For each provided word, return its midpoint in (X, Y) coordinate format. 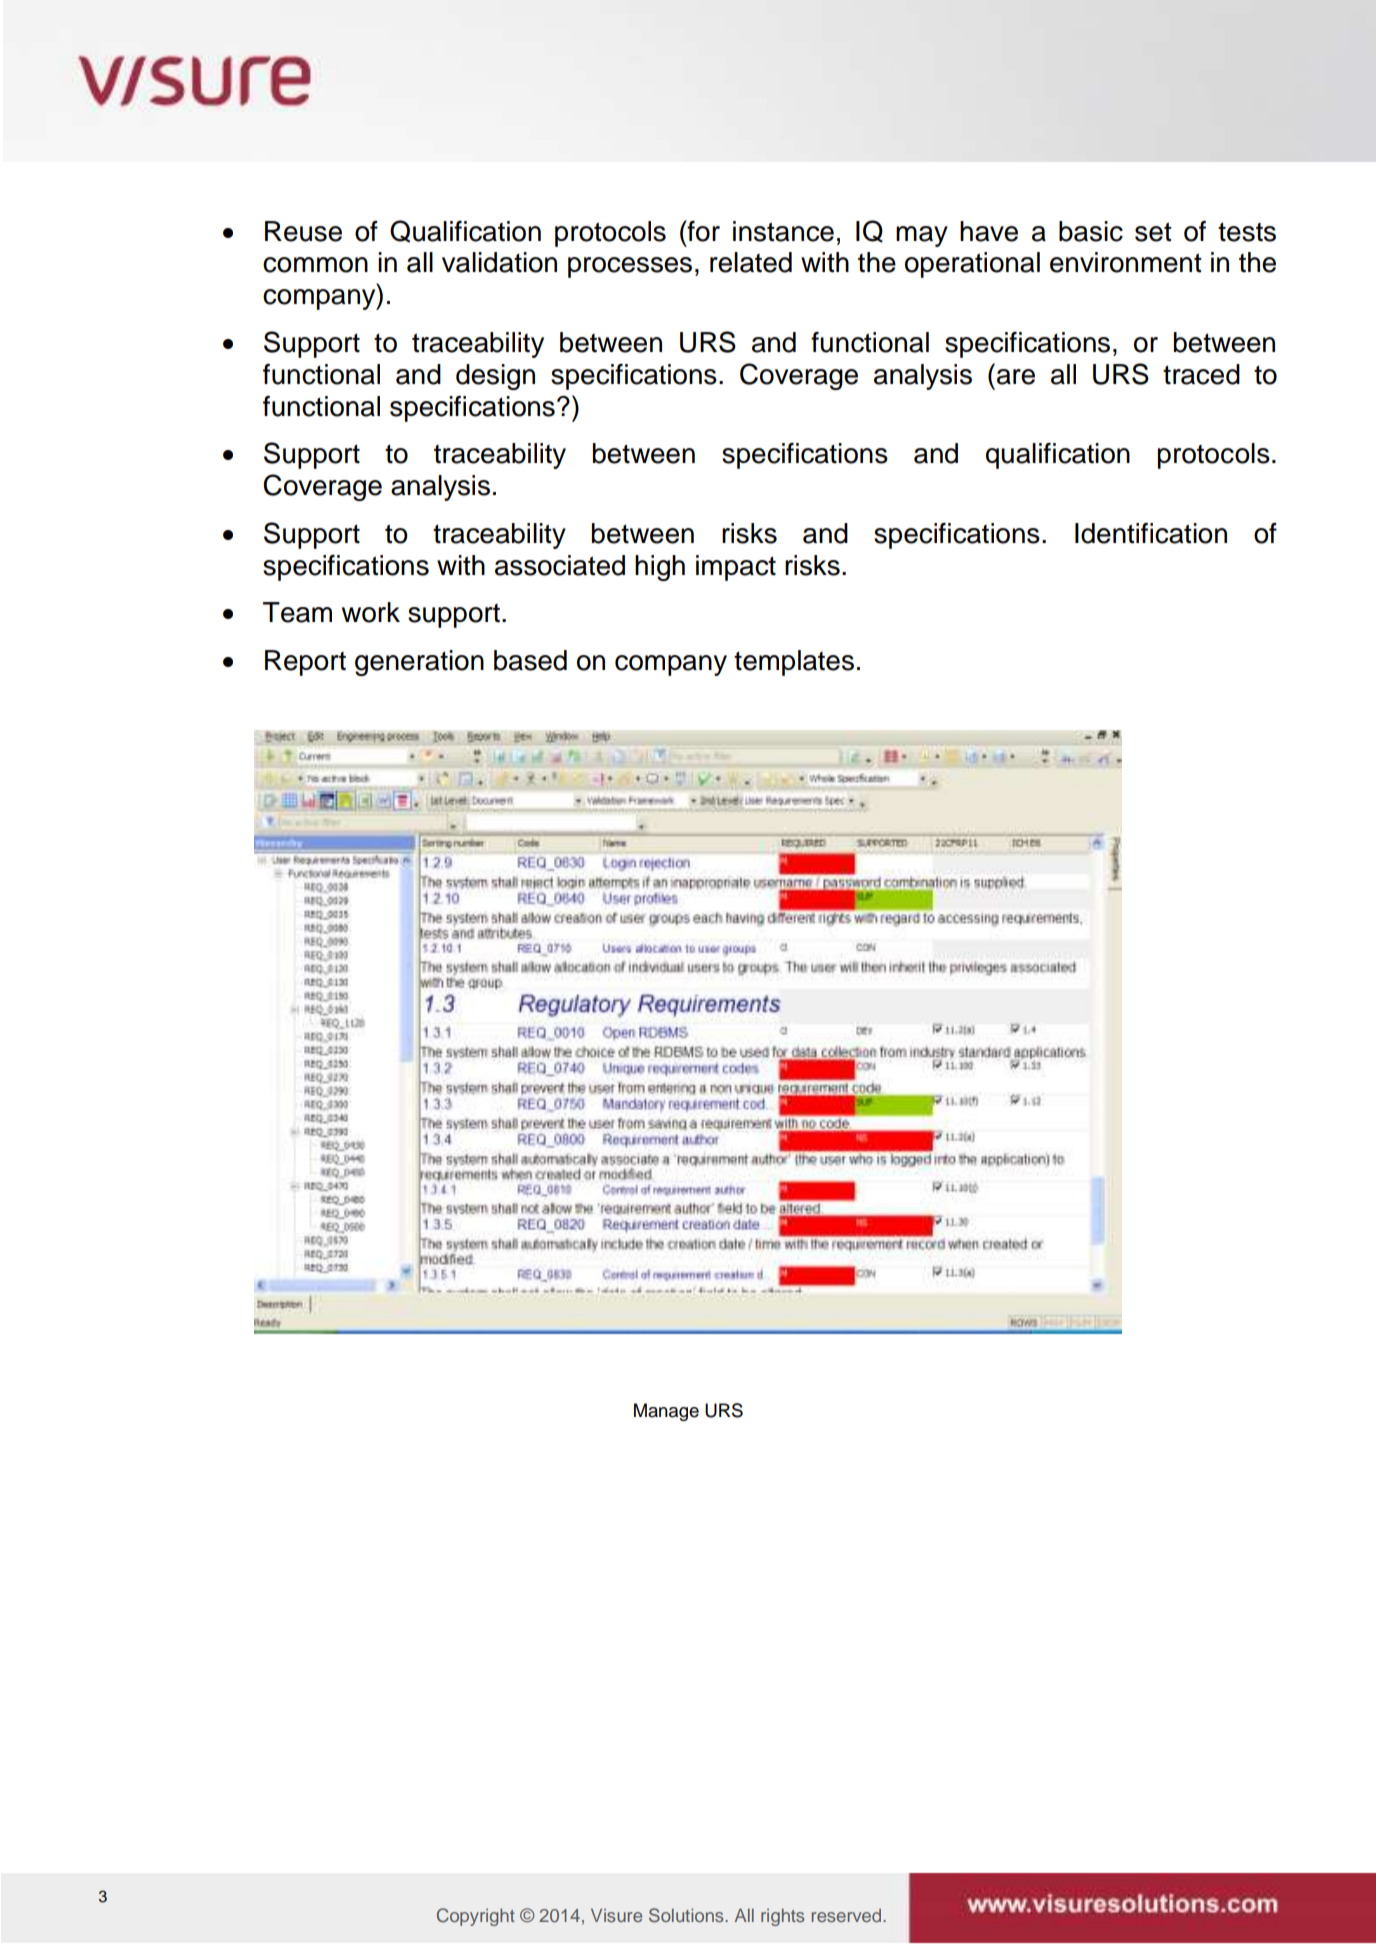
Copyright (476, 1917)
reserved (848, 1915)
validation (499, 262)
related (751, 262)
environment (1126, 262)
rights (782, 1917)
